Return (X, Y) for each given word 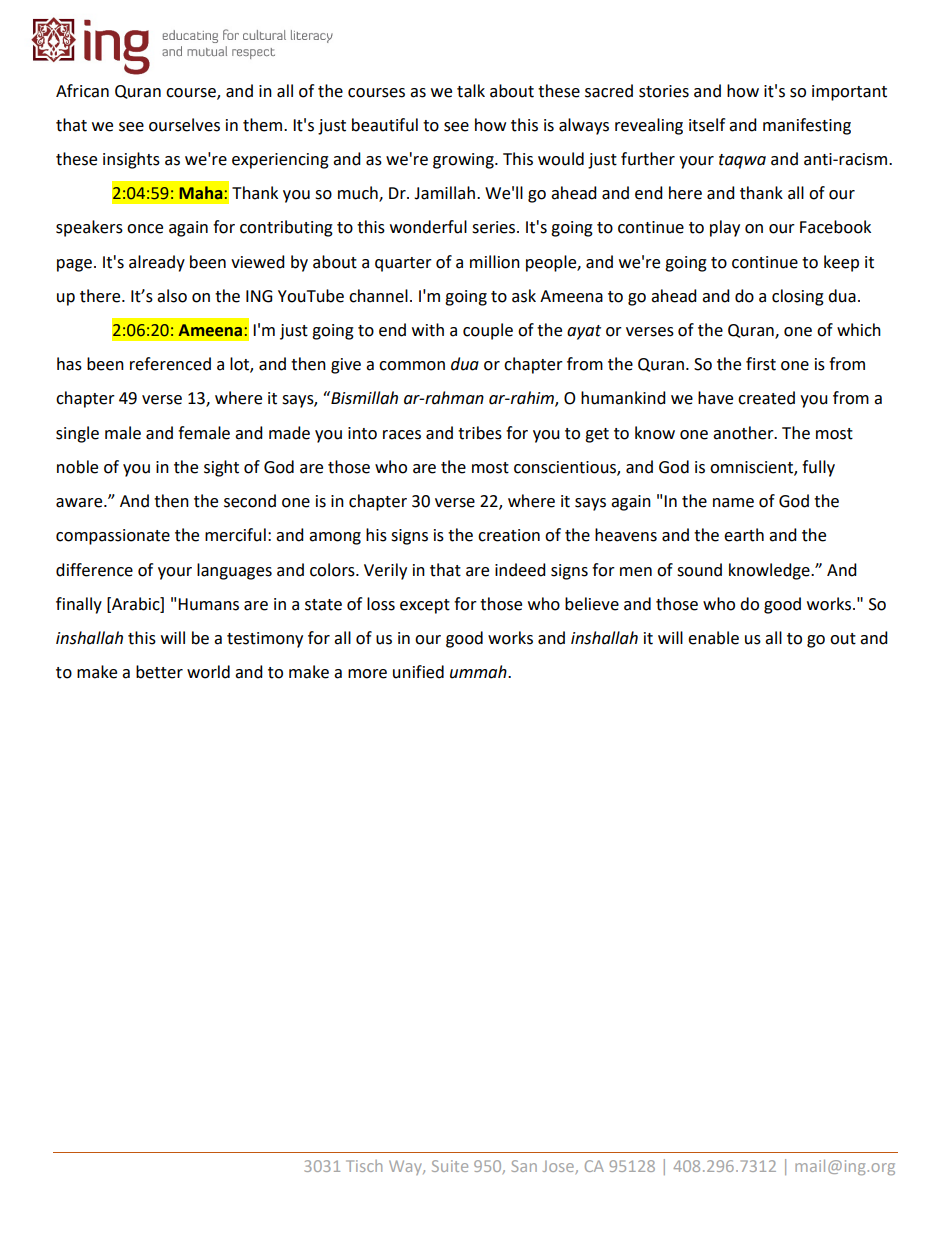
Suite (450, 1166)
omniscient (752, 468)
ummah (479, 672)
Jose (558, 1166)
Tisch (364, 1166)
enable (713, 638)
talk (471, 91)
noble (77, 467)
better (159, 672)
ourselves (184, 125)
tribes (480, 433)
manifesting (807, 126)
